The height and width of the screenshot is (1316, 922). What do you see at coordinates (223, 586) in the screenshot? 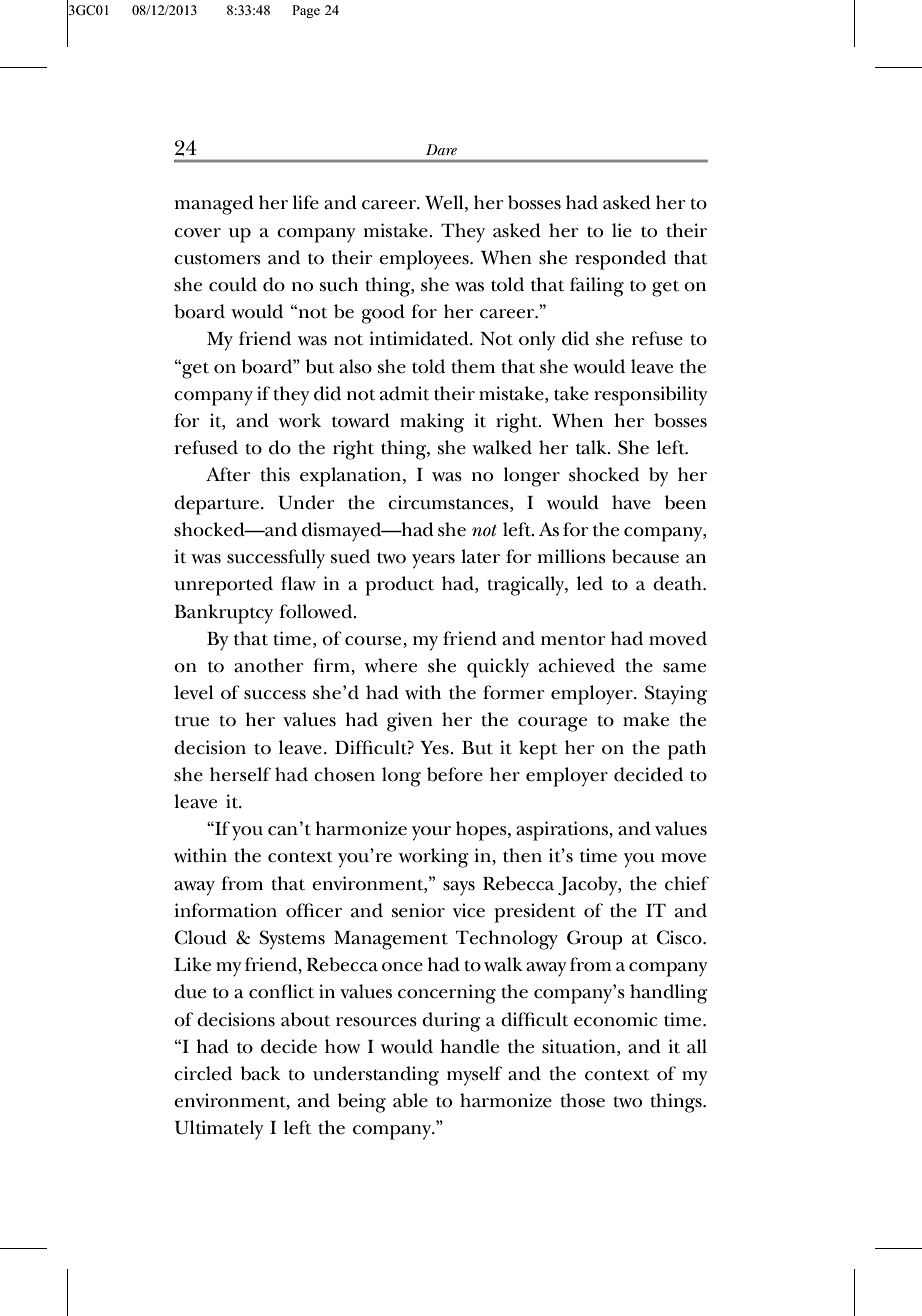
I see `unreported` at bounding box center [223, 586].
